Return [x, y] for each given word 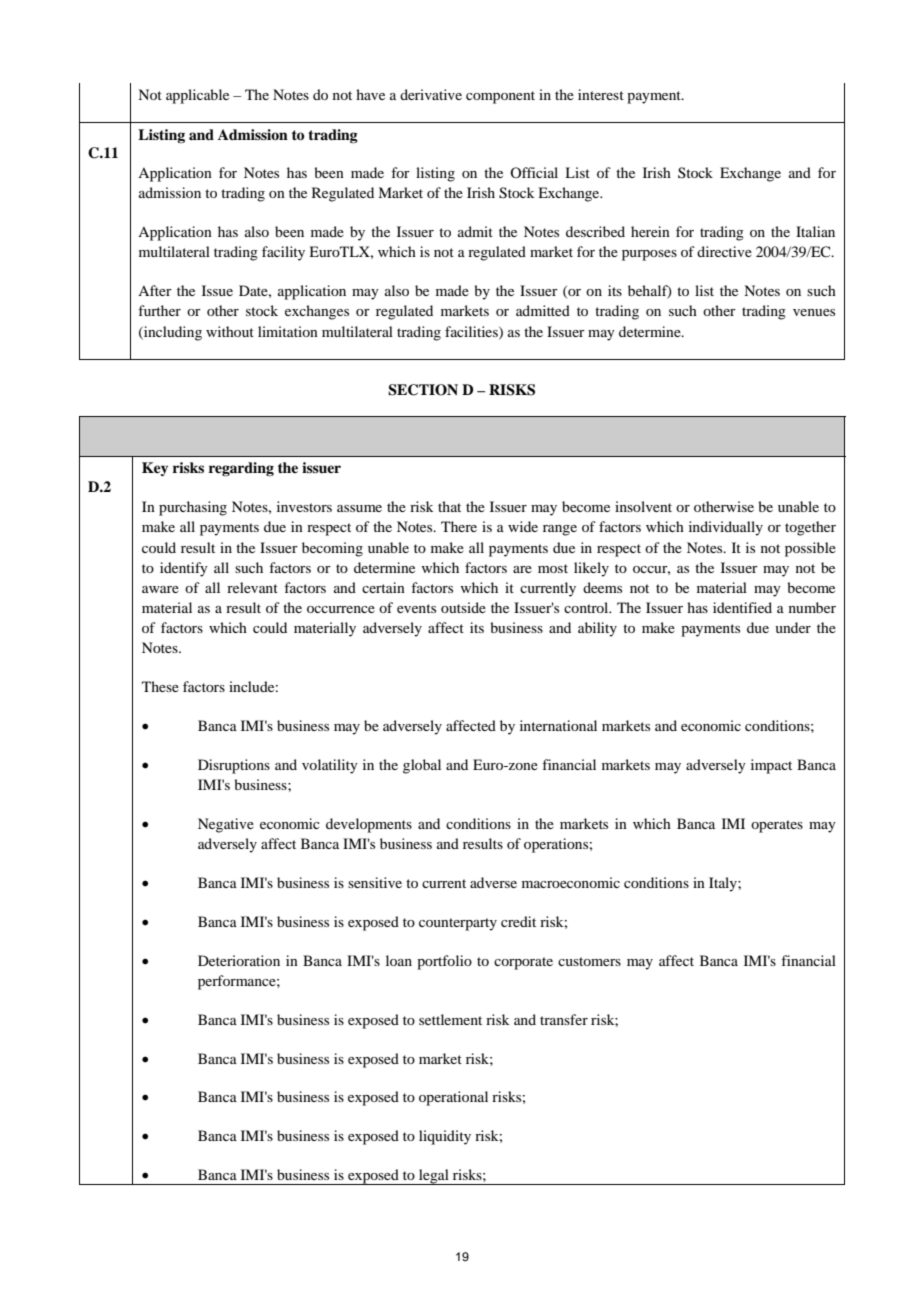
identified [742, 607]
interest [601, 94]
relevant [252, 587]
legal [434, 1177]
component [500, 97]
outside [463, 607]
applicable [197, 96]
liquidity [445, 1137]
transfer [564, 1019]
